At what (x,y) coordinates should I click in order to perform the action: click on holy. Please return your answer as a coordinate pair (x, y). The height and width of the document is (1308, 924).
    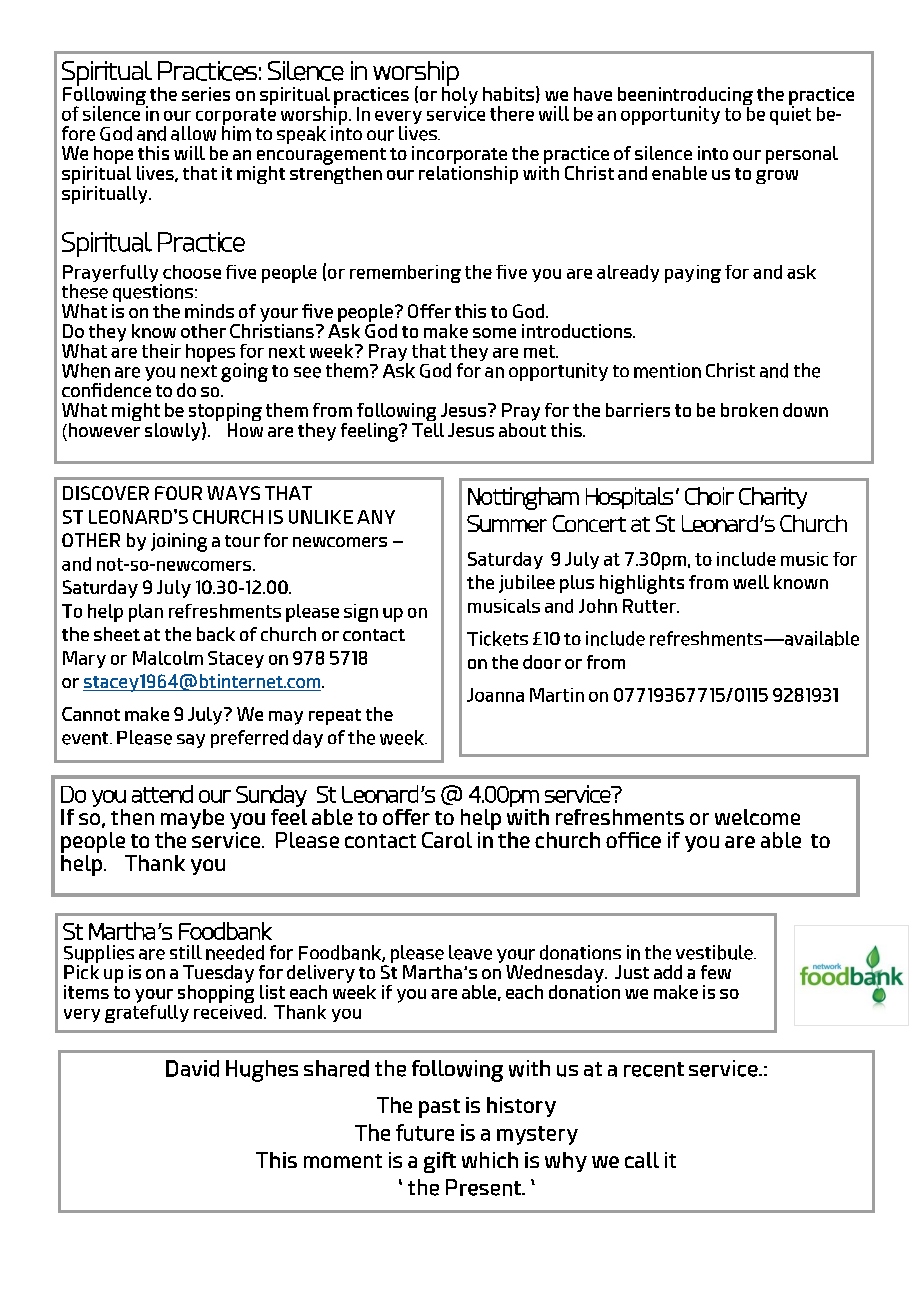
    Looking at the image, I should click on (460, 95).
